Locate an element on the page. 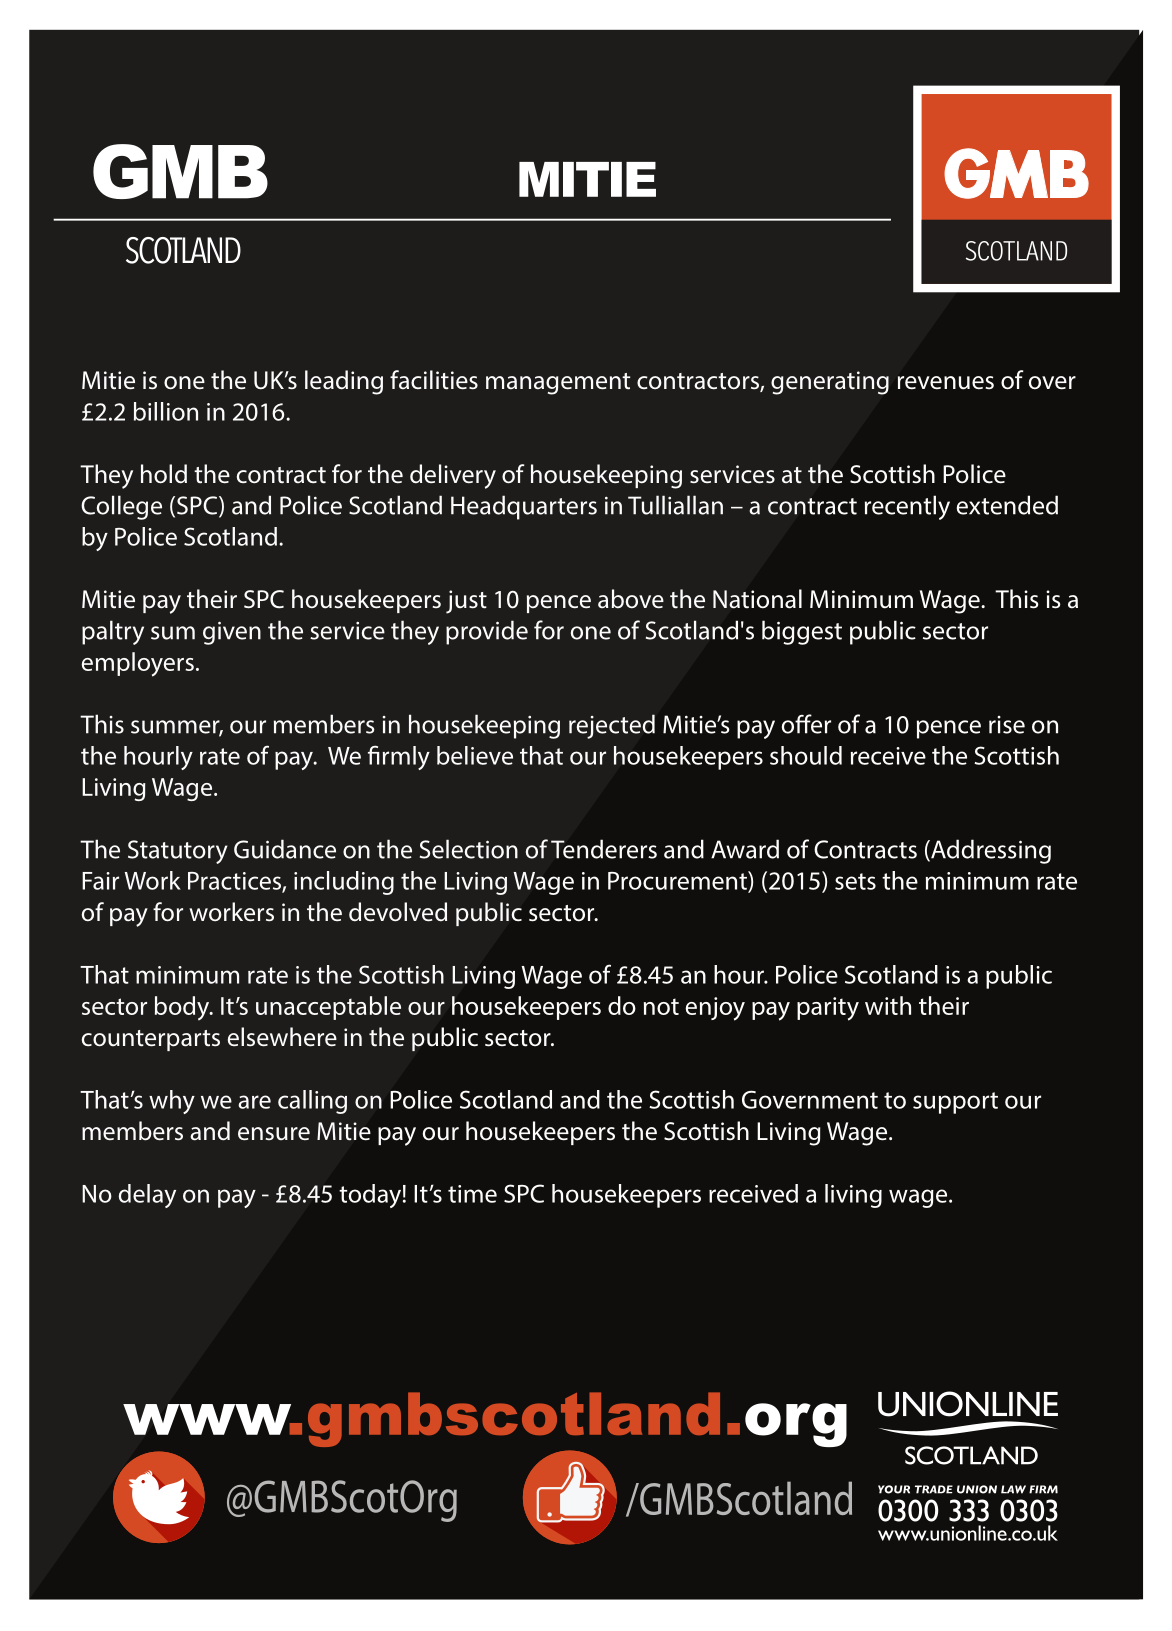  Statutory is located at coordinates (178, 852).
